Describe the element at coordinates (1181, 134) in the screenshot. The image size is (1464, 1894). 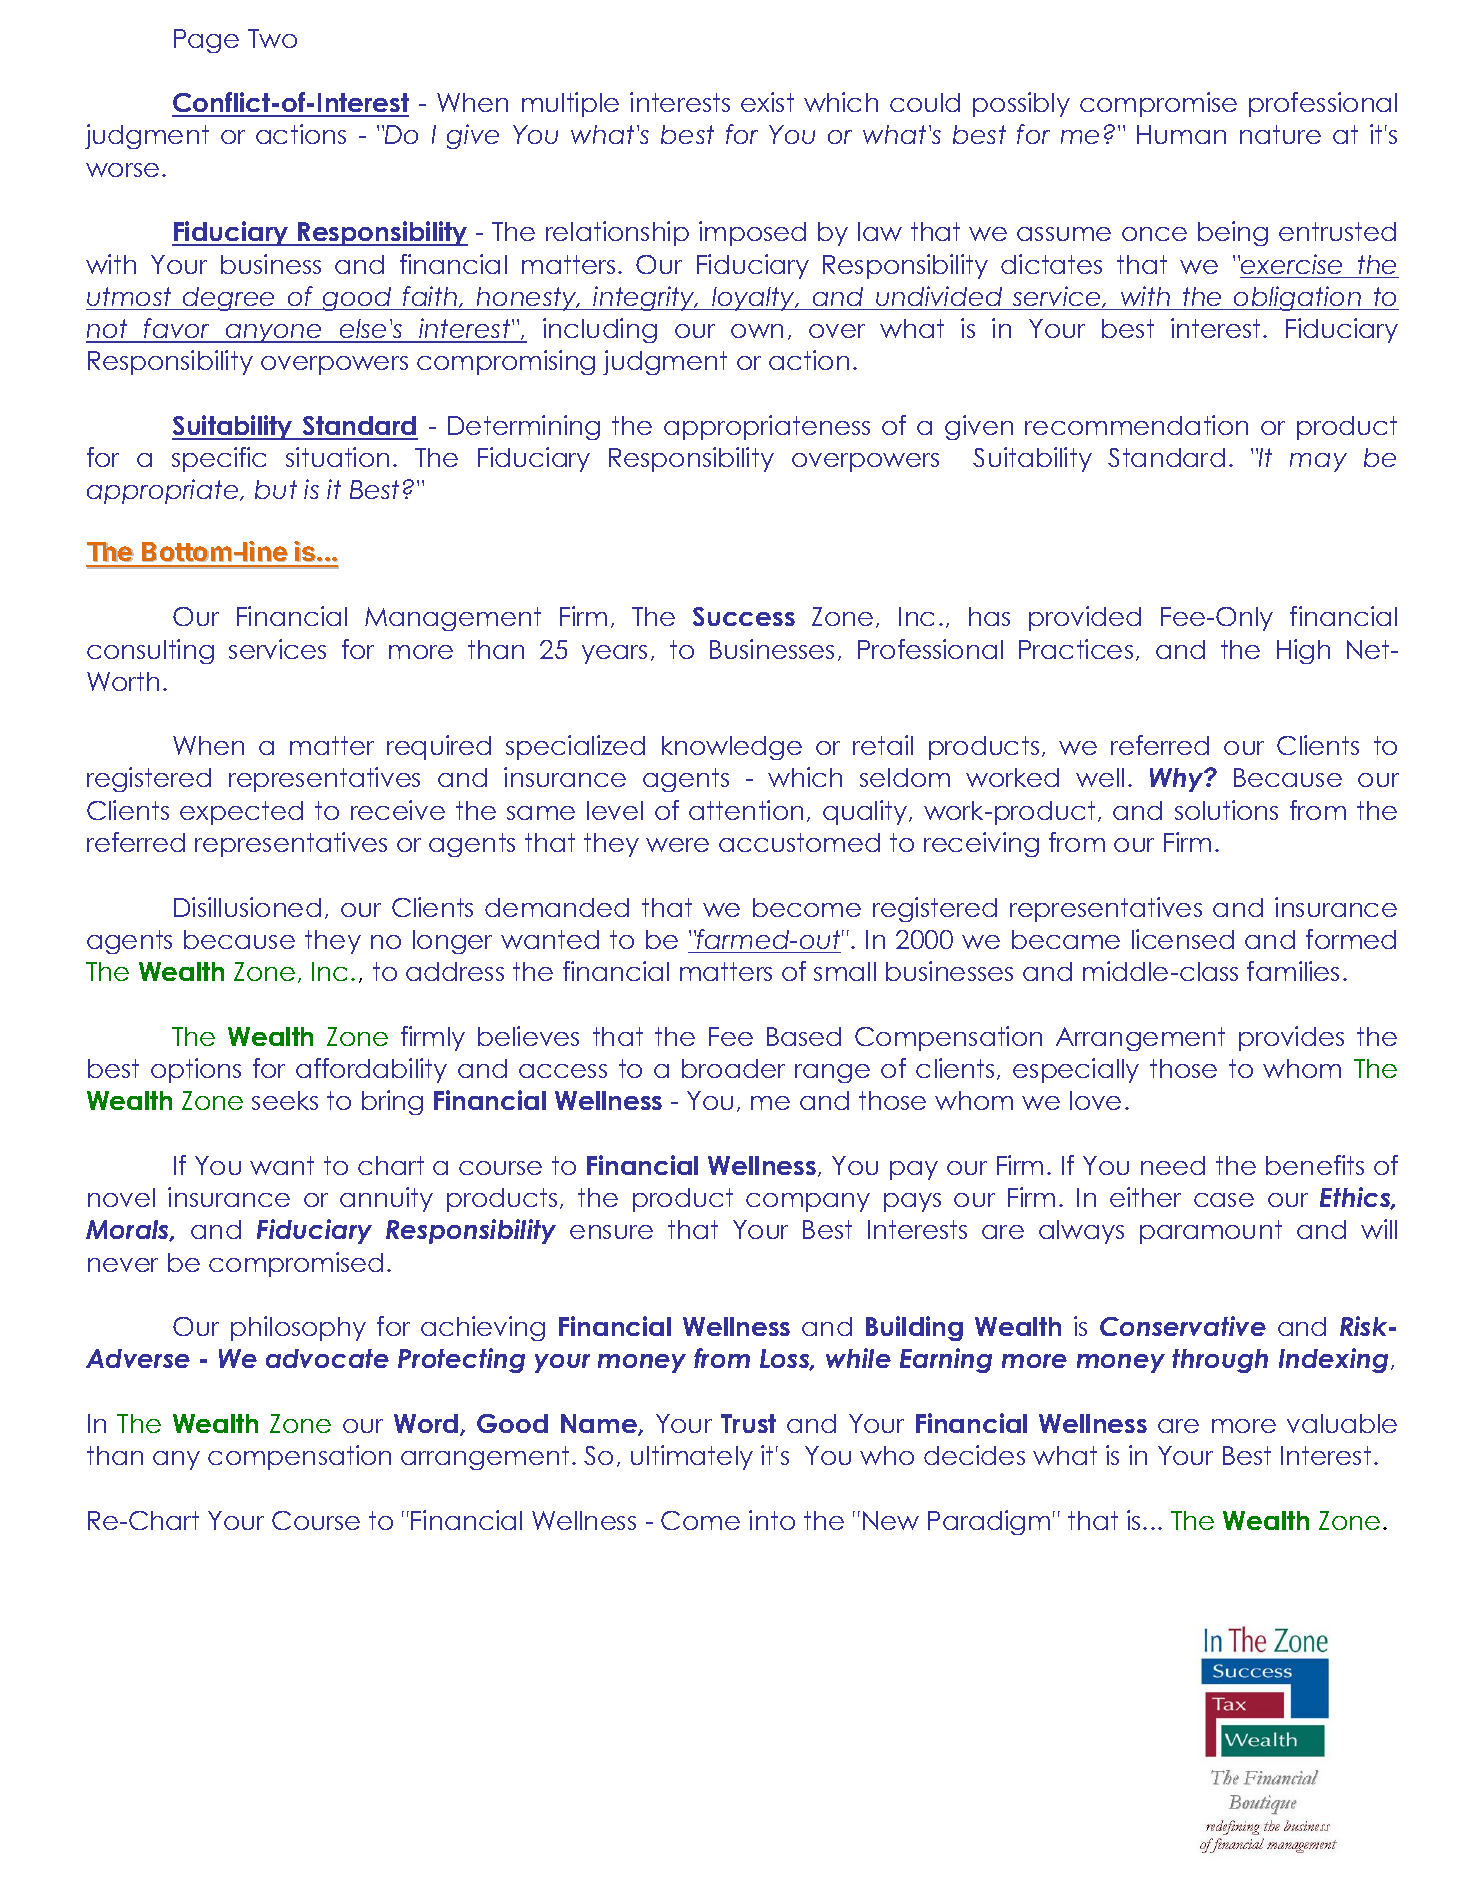
I see `Human` at that location.
